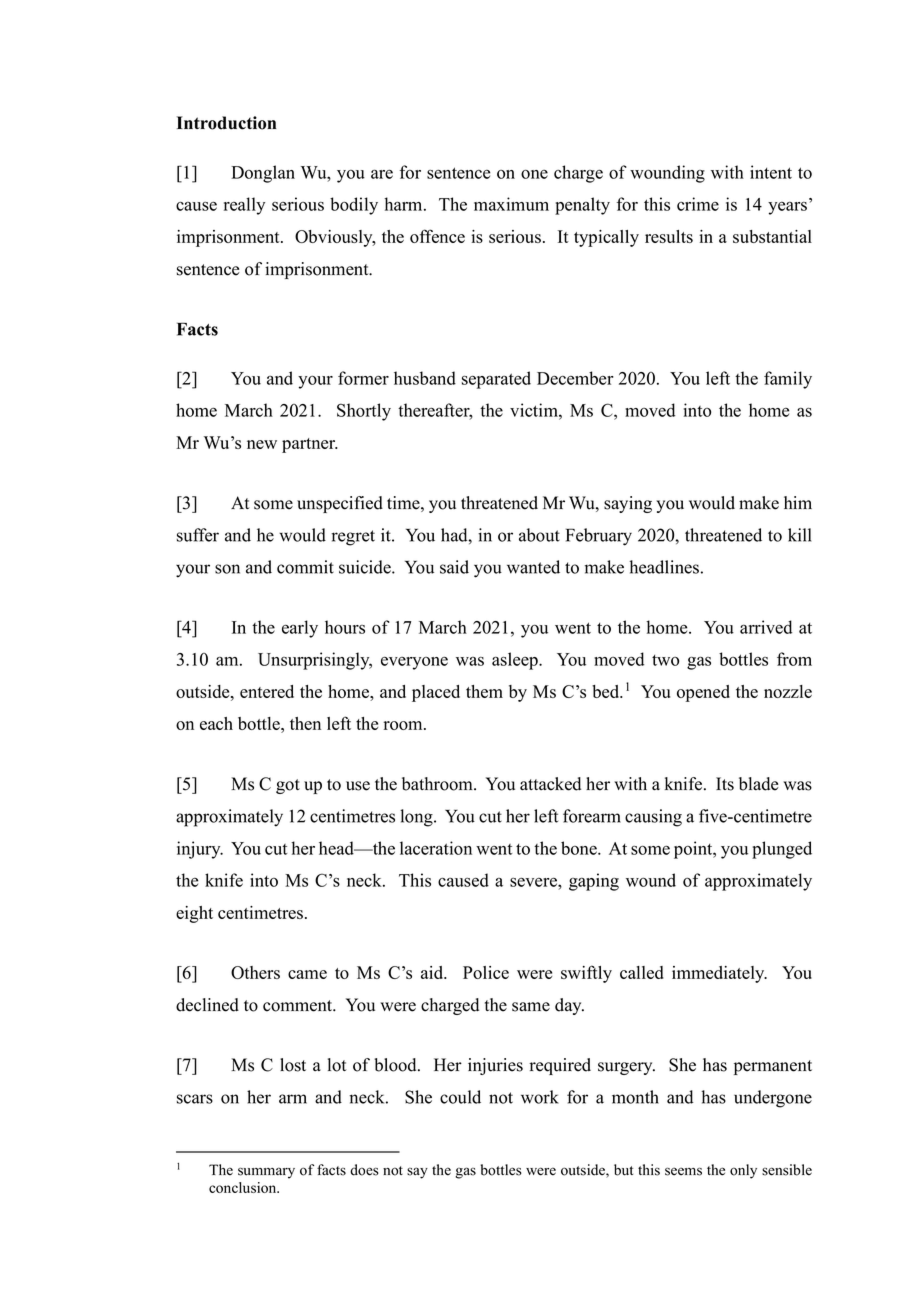 This screenshot has height=1308, width=924. What do you see at coordinates (798, 502) in the screenshot?
I see `him` at bounding box center [798, 502].
